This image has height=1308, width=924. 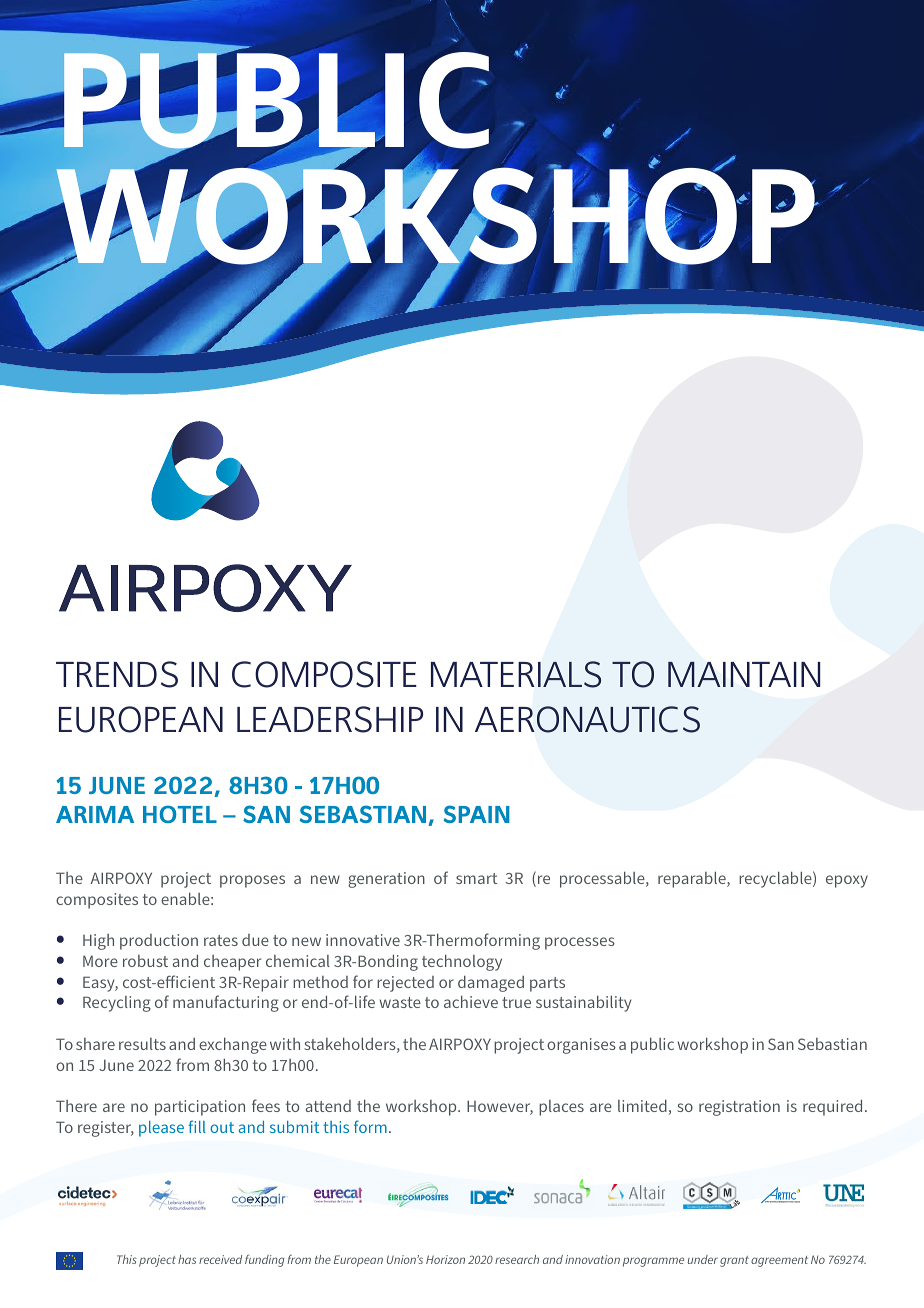 I want to click on robust, so click(x=145, y=961).
